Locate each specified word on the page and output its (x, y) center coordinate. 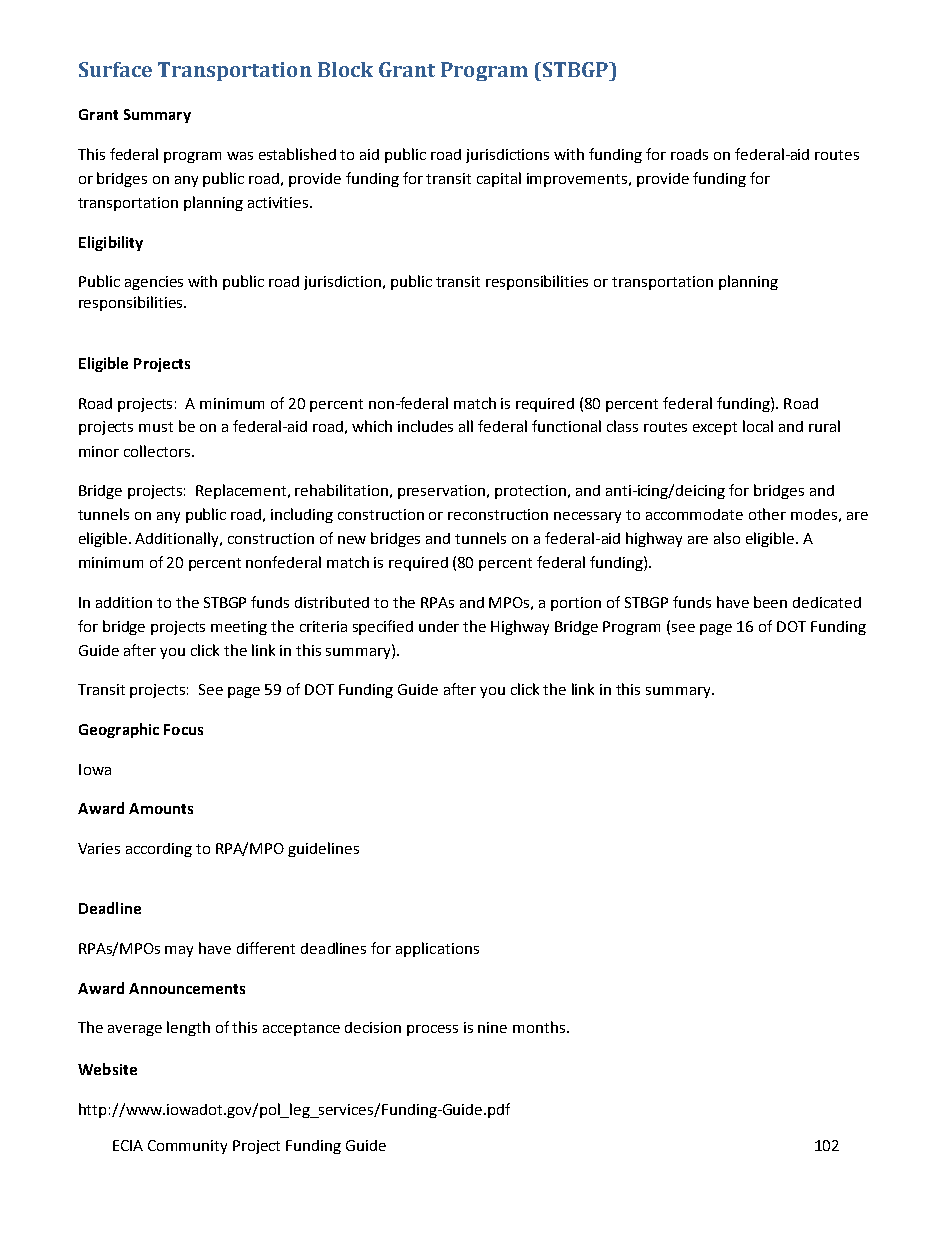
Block (345, 69)
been (770, 602)
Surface (115, 69)
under (439, 626)
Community (187, 1147)
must (156, 427)
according (159, 850)
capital (499, 179)
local (758, 426)
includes (425, 426)
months (539, 1027)
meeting (239, 628)
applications (437, 949)
